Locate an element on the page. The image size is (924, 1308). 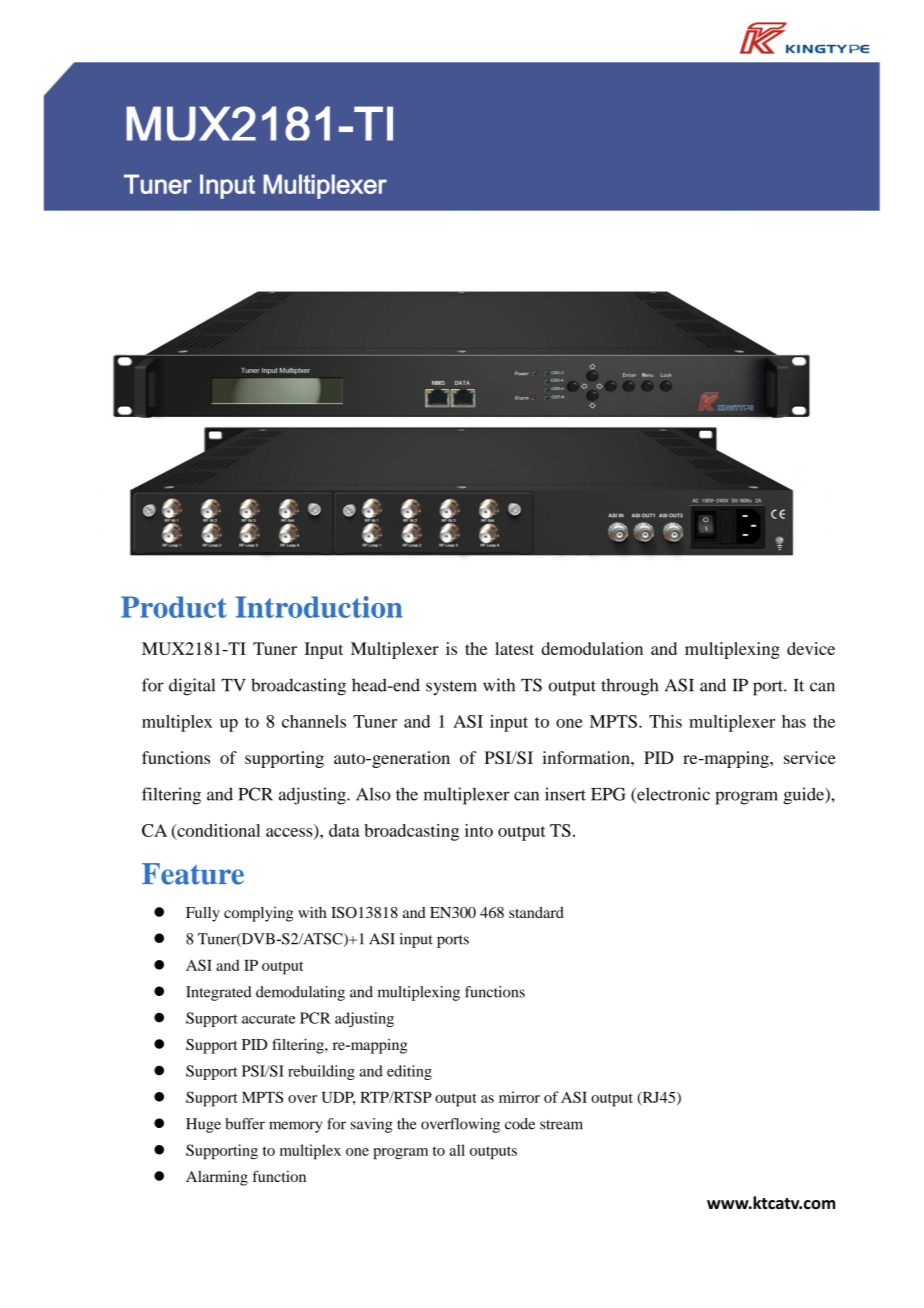
Integrated is located at coordinates (218, 993).
